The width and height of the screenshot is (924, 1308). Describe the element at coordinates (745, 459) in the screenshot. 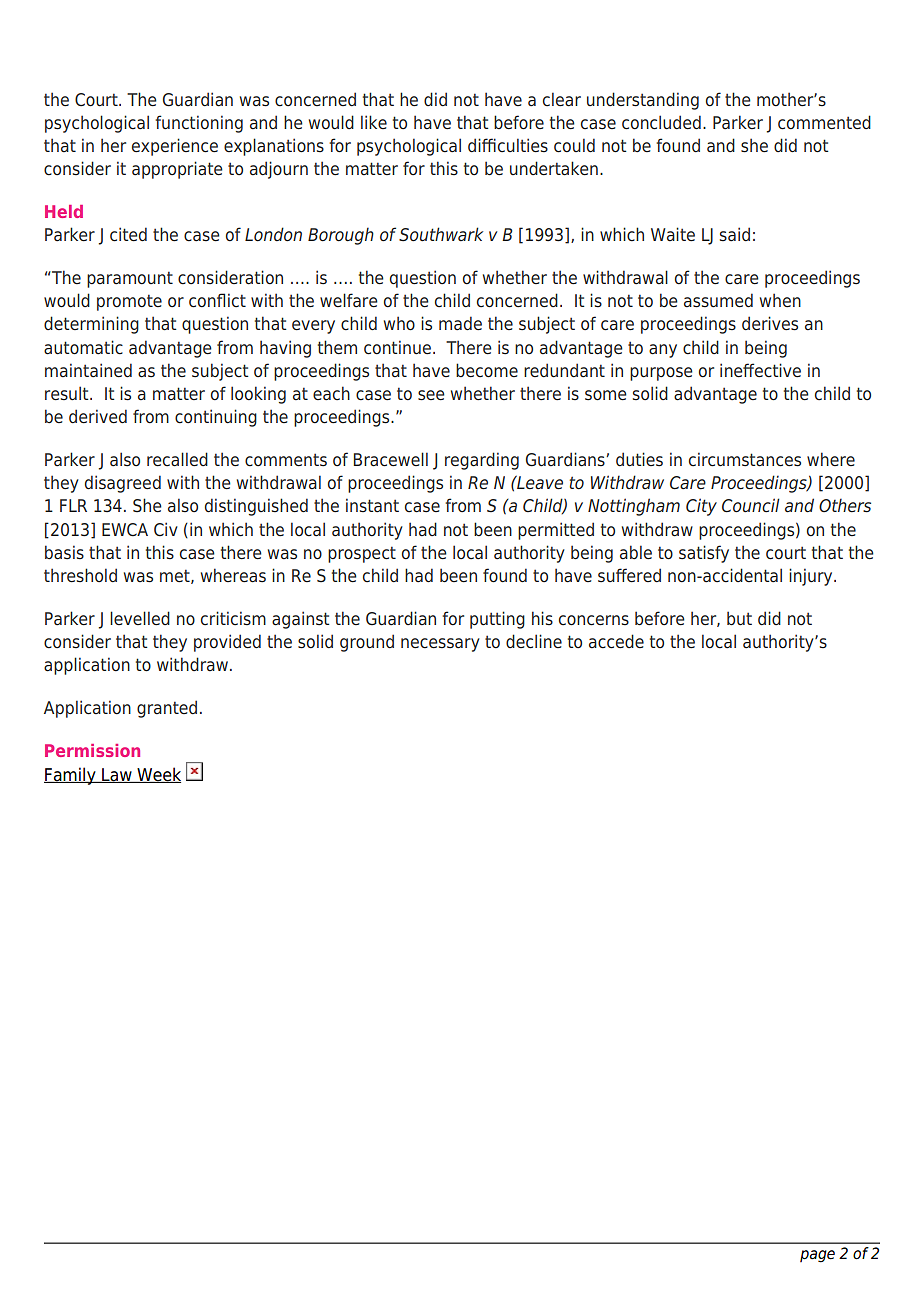

I see `circumstances` at that location.
